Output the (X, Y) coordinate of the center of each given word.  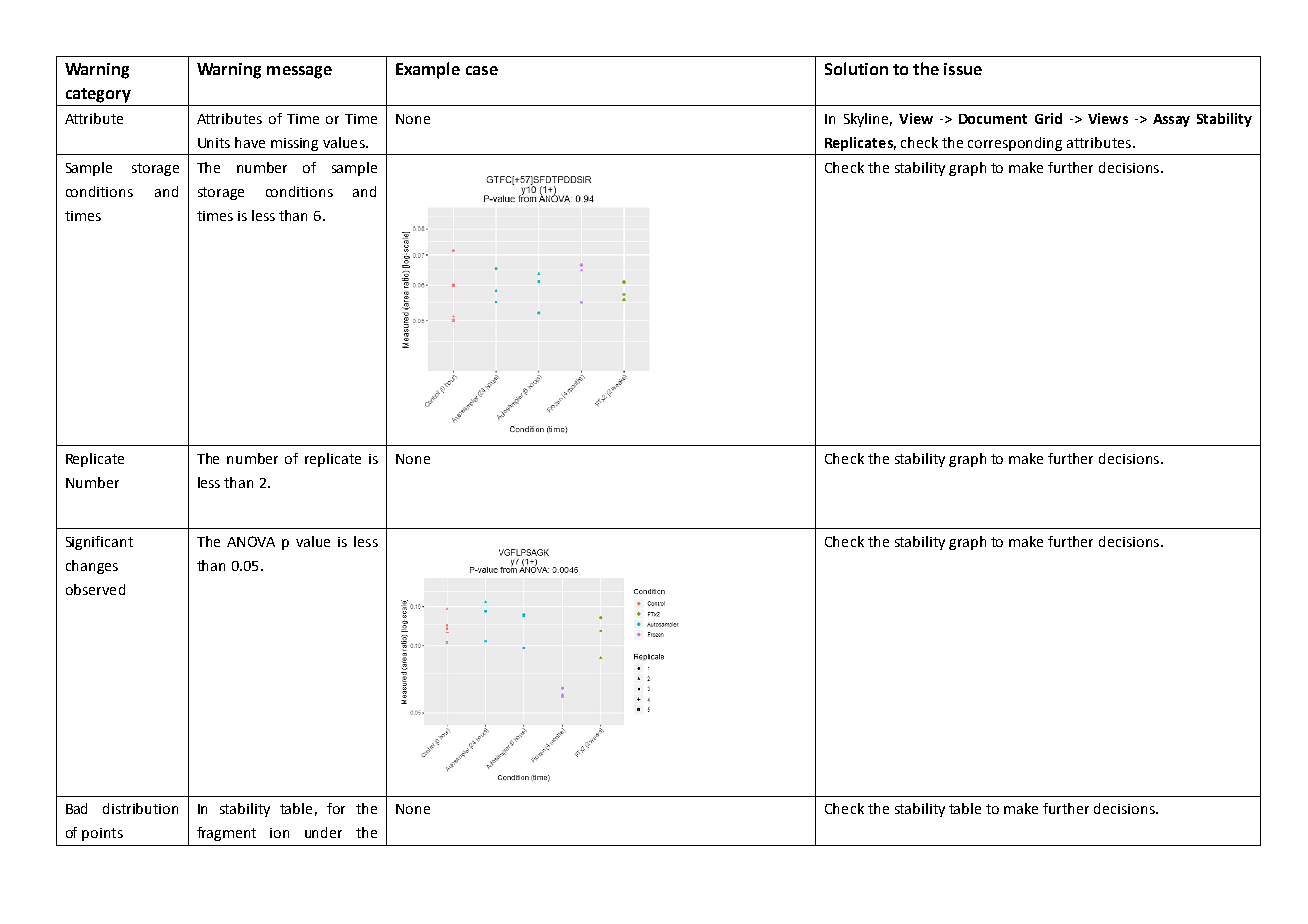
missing (294, 144)
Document (993, 119)
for (336, 808)
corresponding (1015, 144)
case (482, 70)
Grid (1048, 118)
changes (92, 567)
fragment (226, 834)
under (323, 832)
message (299, 72)
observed (95, 589)
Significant (99, 543)
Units (214, 143)
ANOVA (251, 541)
